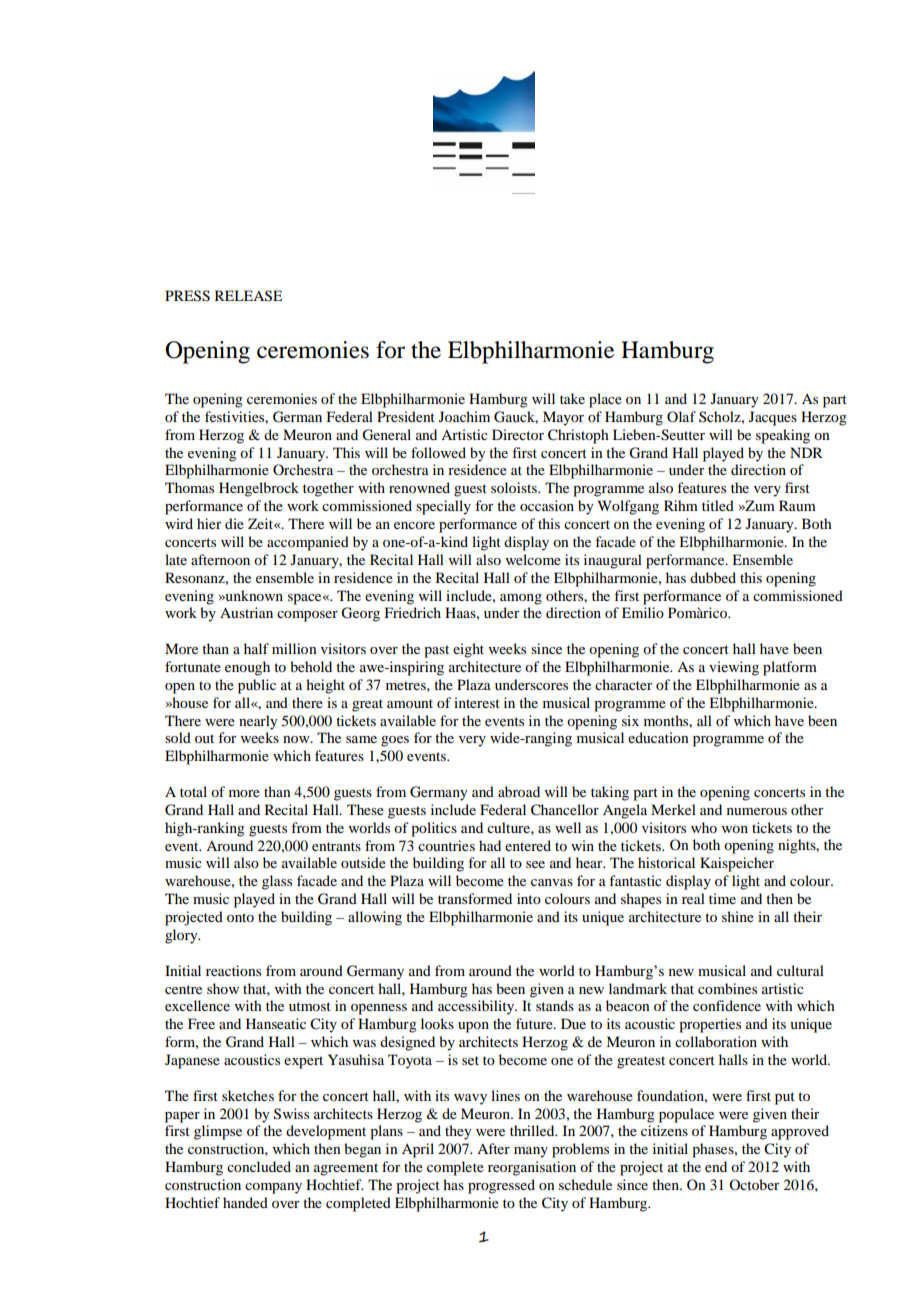  What do you see at coordinates (259, 1166) in the screenshot?
I see `concluded` at bounding box center [259, 1166].
